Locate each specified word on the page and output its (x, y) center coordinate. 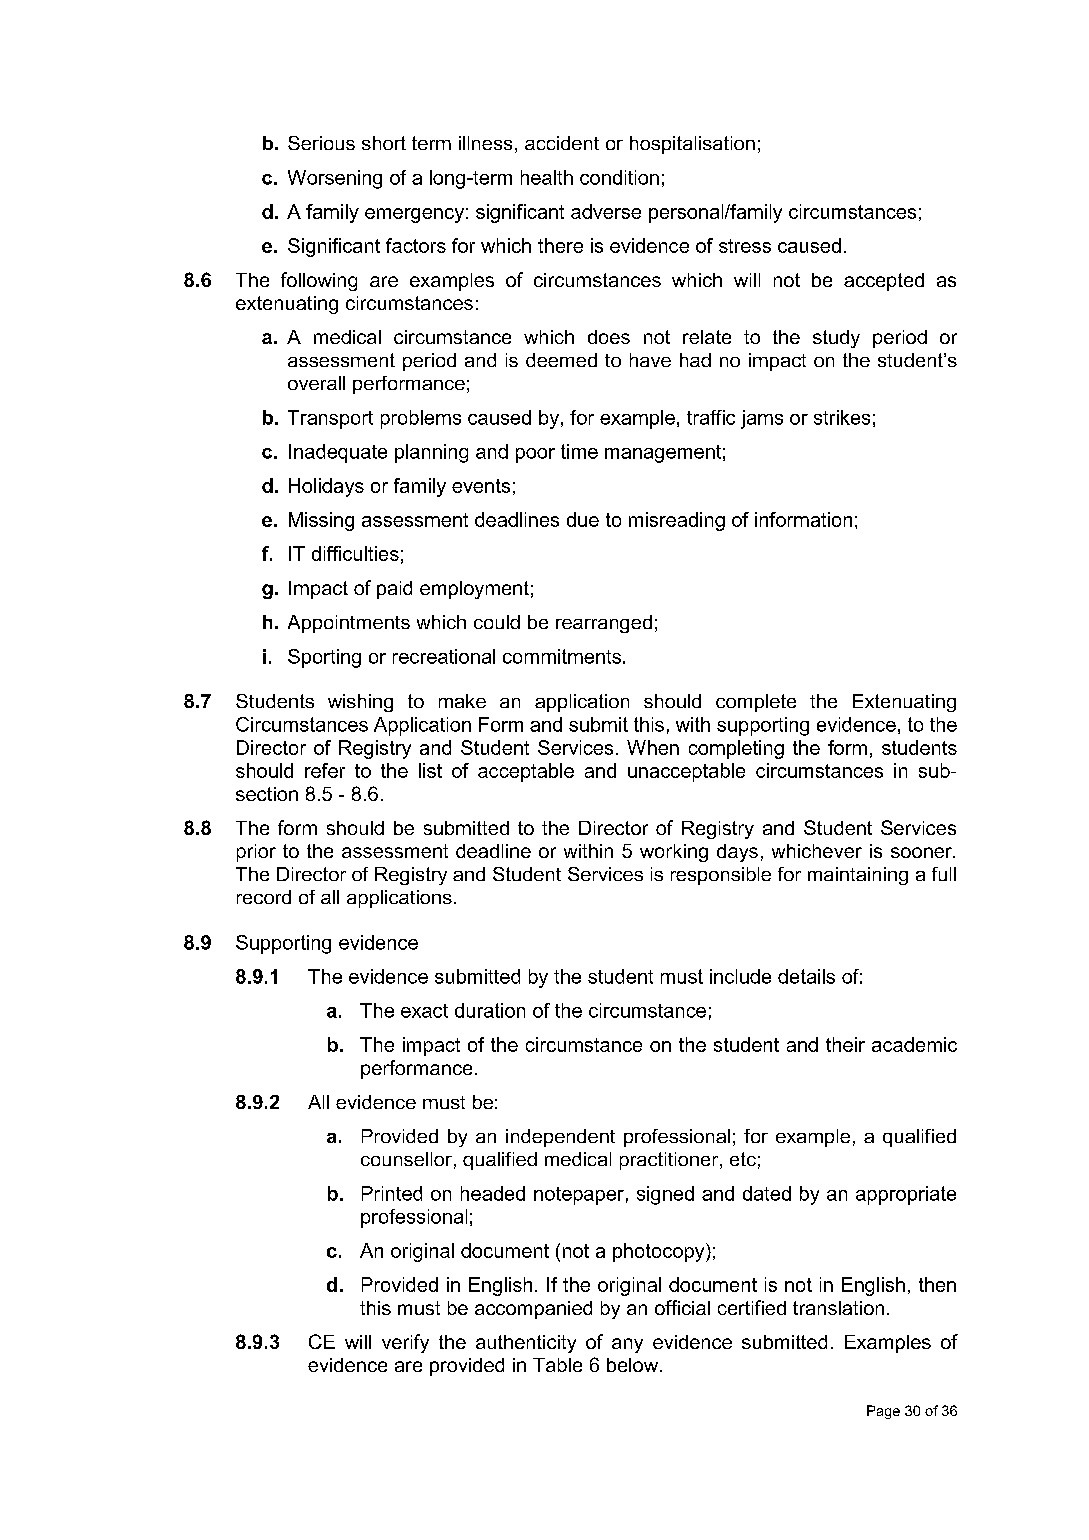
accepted (884, 282)
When (653, 747)
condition (619, 177)
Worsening (335, 179)
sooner (923, 852)
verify (405, 1343)
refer (325, 770)
